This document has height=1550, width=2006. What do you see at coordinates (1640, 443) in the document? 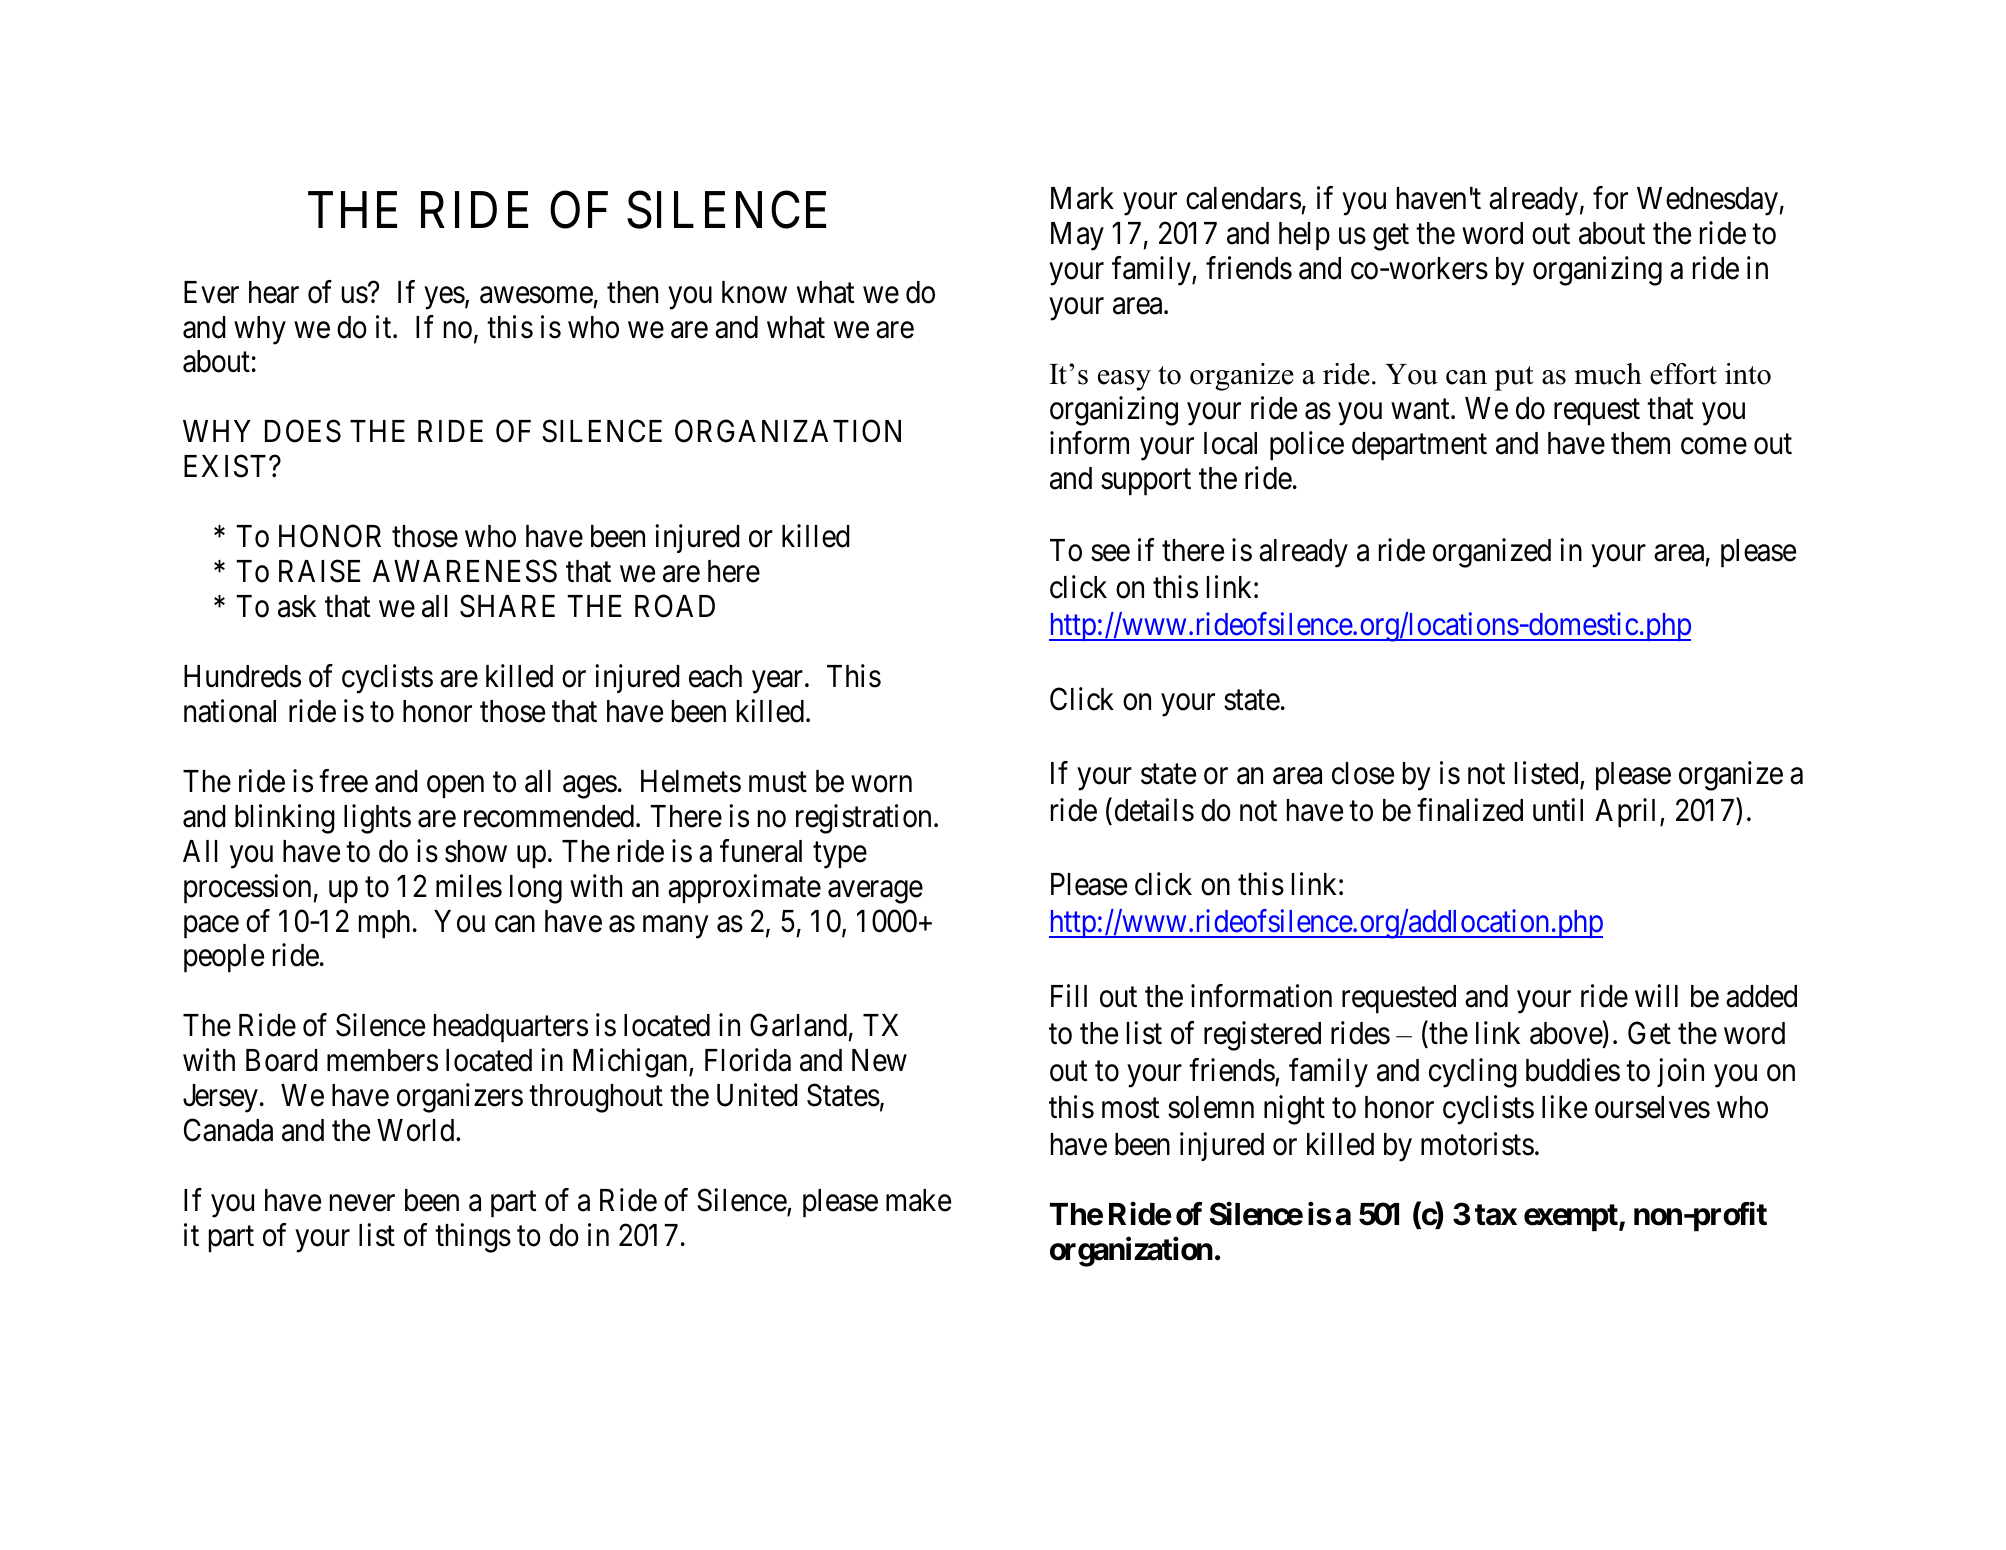
I see `them` at bounding box center [1640, 443].
